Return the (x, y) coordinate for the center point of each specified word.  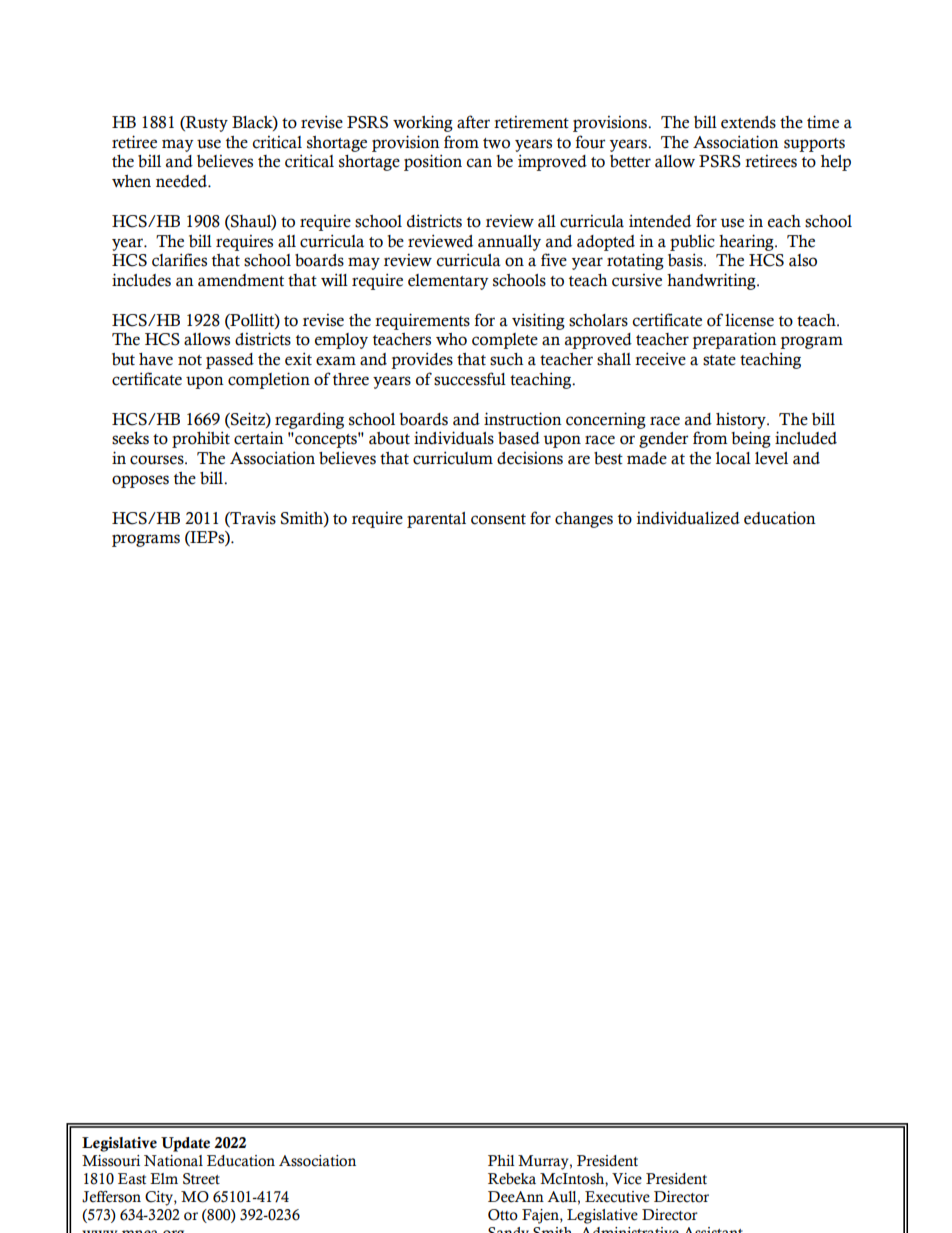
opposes (140, 481)
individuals (454, 438)
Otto (503, 1215)
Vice (627, 1179)
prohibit (201, 439)
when (131, 181)
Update (185, 1144)
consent (498, 519)
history (742, 421)
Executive (617, 1197)
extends (748, 122)
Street (201, 1179)
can (479, 163)
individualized (688, 518)
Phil (501, 1160)
